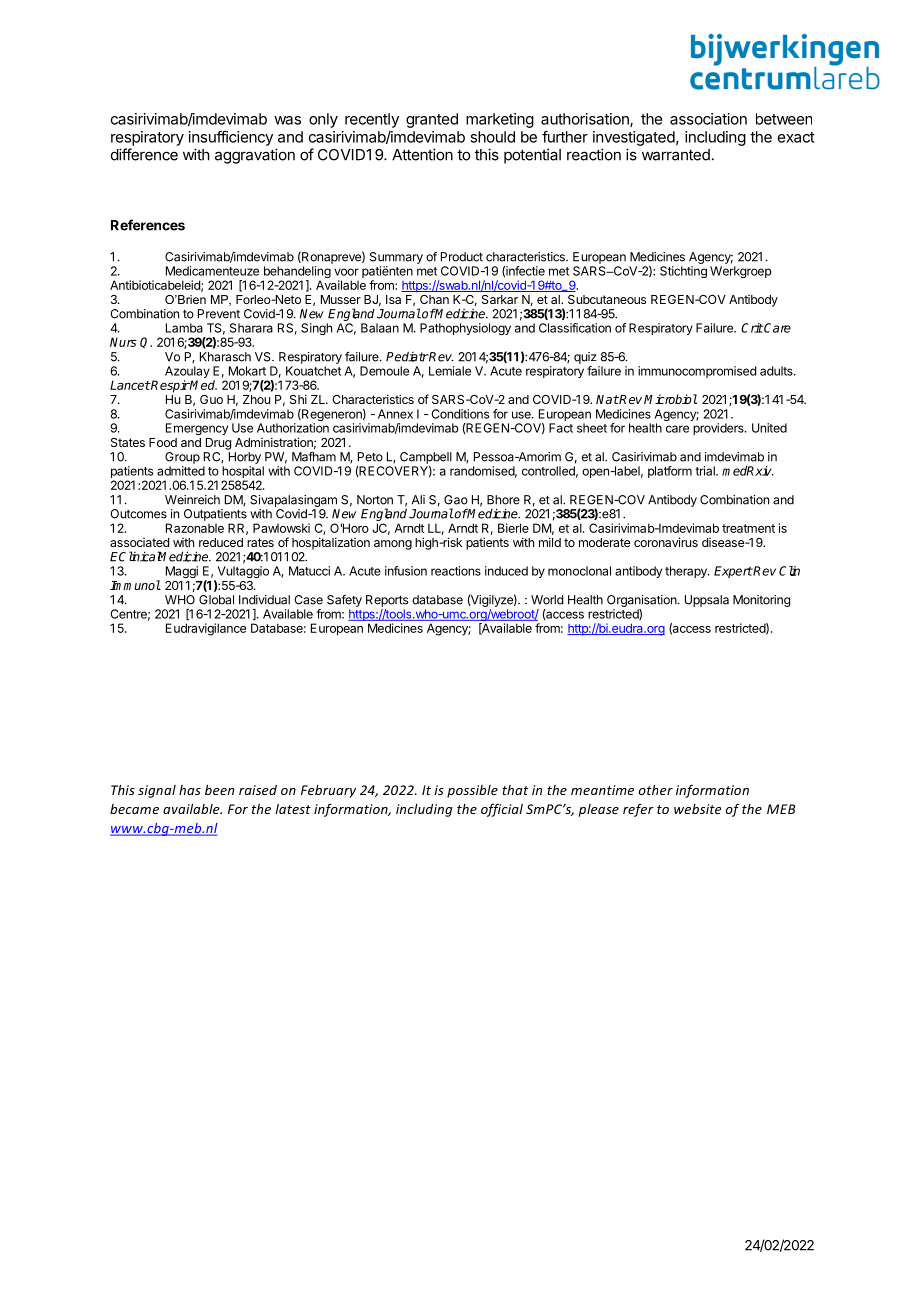 The image size is (924, 1308). Describe the element at coordinates (219, 790) in the image. I see `been` at that location.
